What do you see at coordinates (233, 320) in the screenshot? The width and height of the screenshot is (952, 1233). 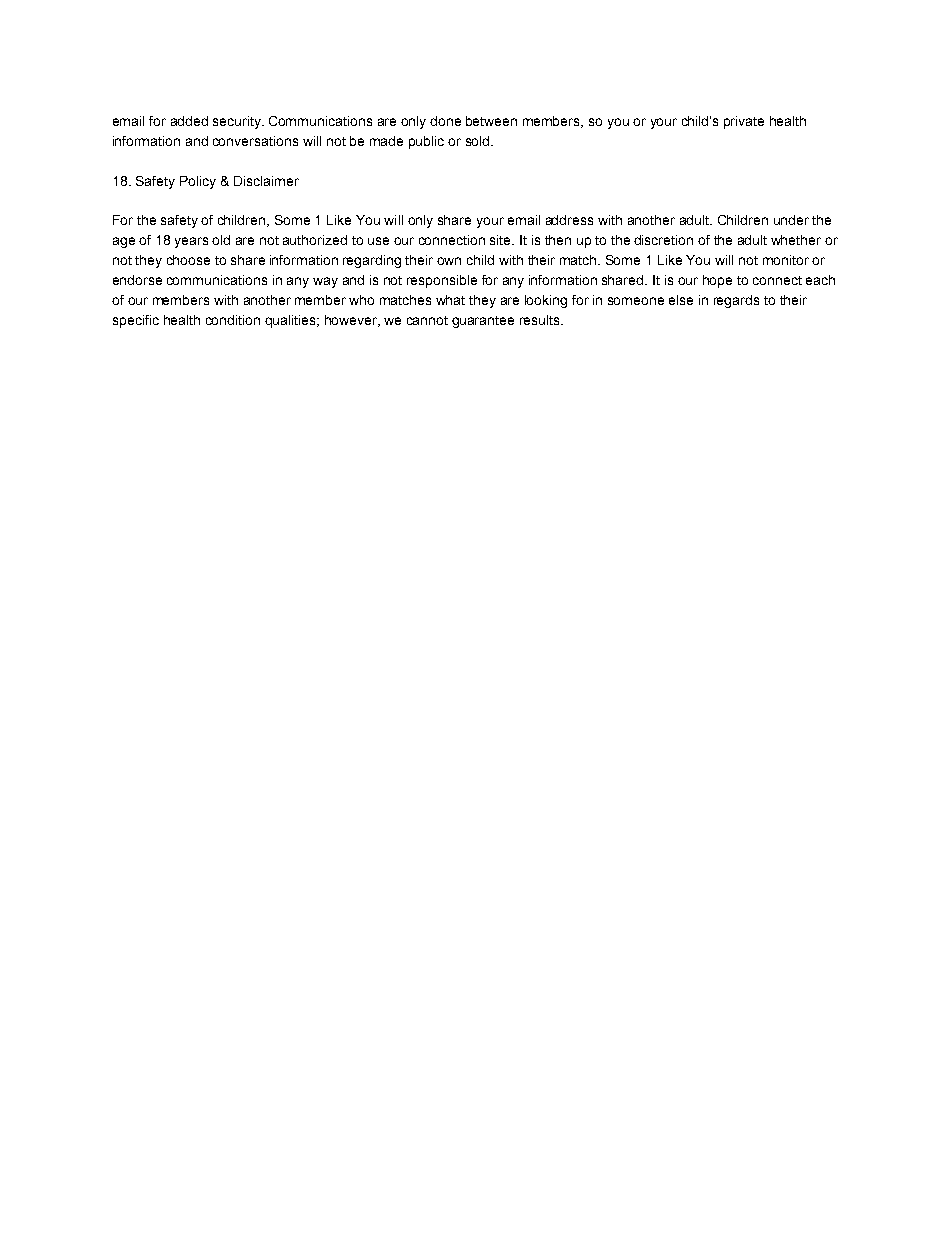 I see `condition` at bounding box center [233, 320].
